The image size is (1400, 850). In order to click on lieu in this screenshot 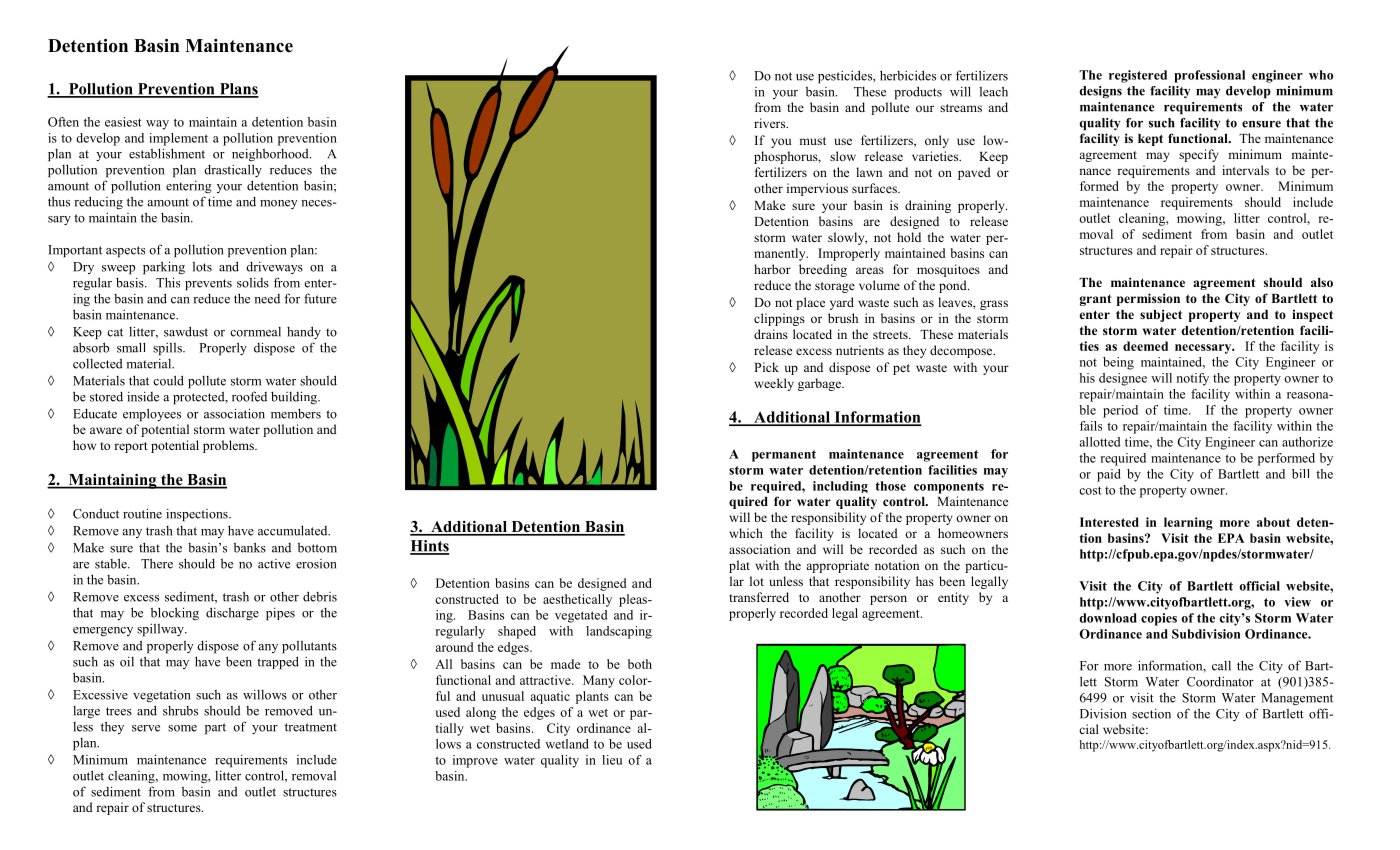, I will do `click(612, 760)`.
